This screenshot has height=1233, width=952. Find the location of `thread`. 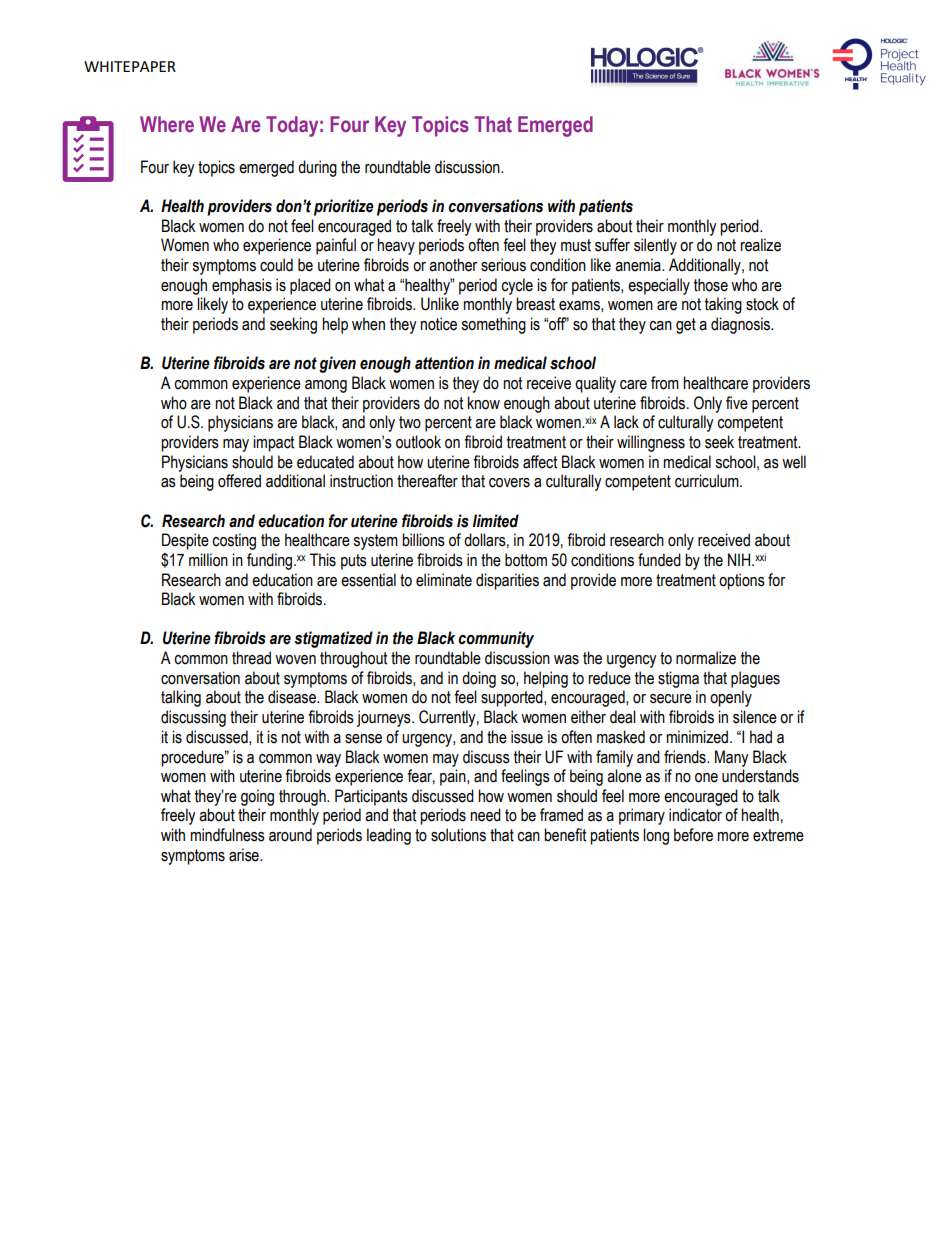

thread is located at coordinates (251, 658).
